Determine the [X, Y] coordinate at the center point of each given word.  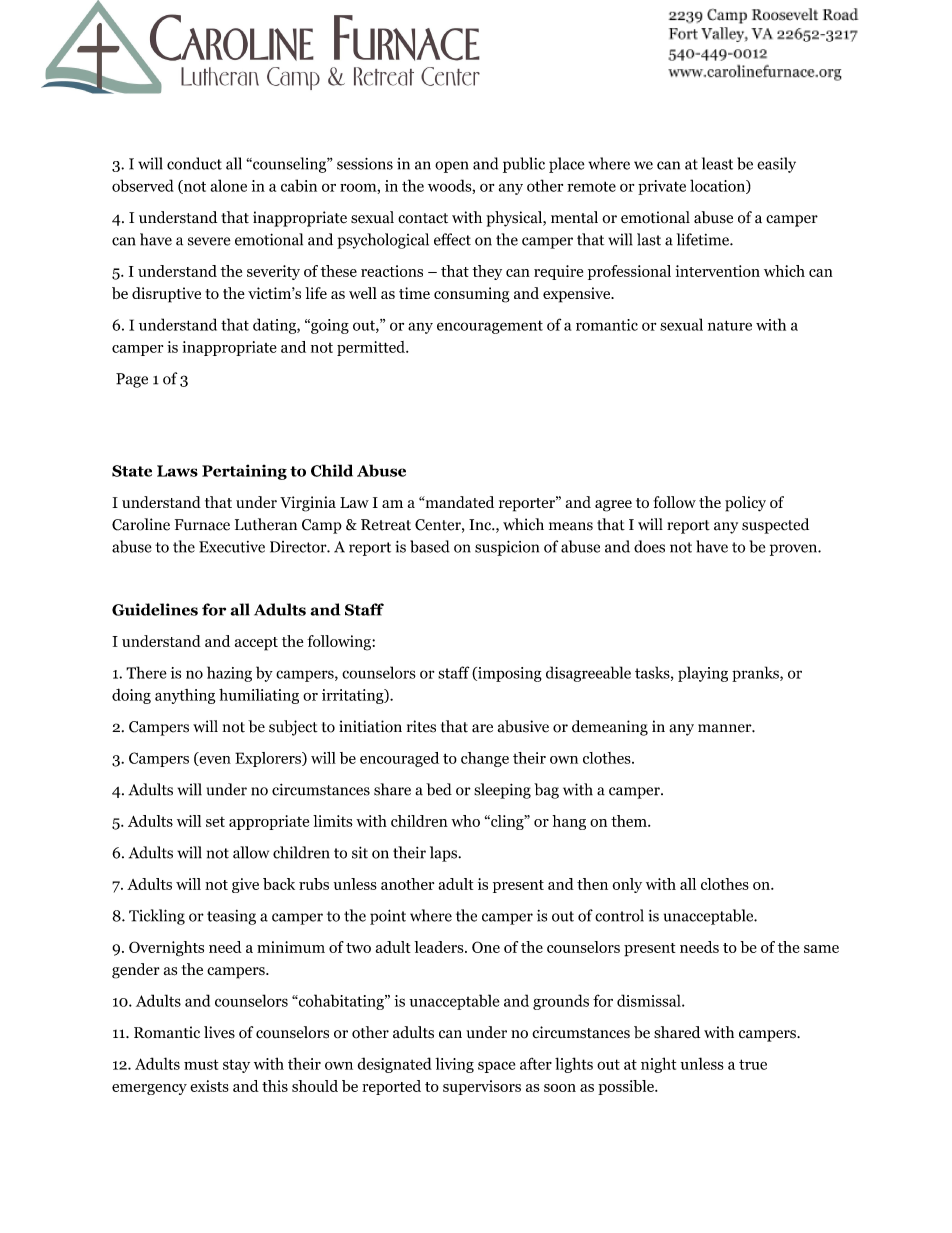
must [201, 1064]
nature [730, 325]
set [215, 822]
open [451, 167]
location [718, 186]
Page [132, 380]
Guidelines [155, 609]
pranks [756, 674]
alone [228, 185]
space [496, 1067]
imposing [509, 674]
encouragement [490, 327]
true [753, 1064]
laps [444, 854]
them [630, 821]
